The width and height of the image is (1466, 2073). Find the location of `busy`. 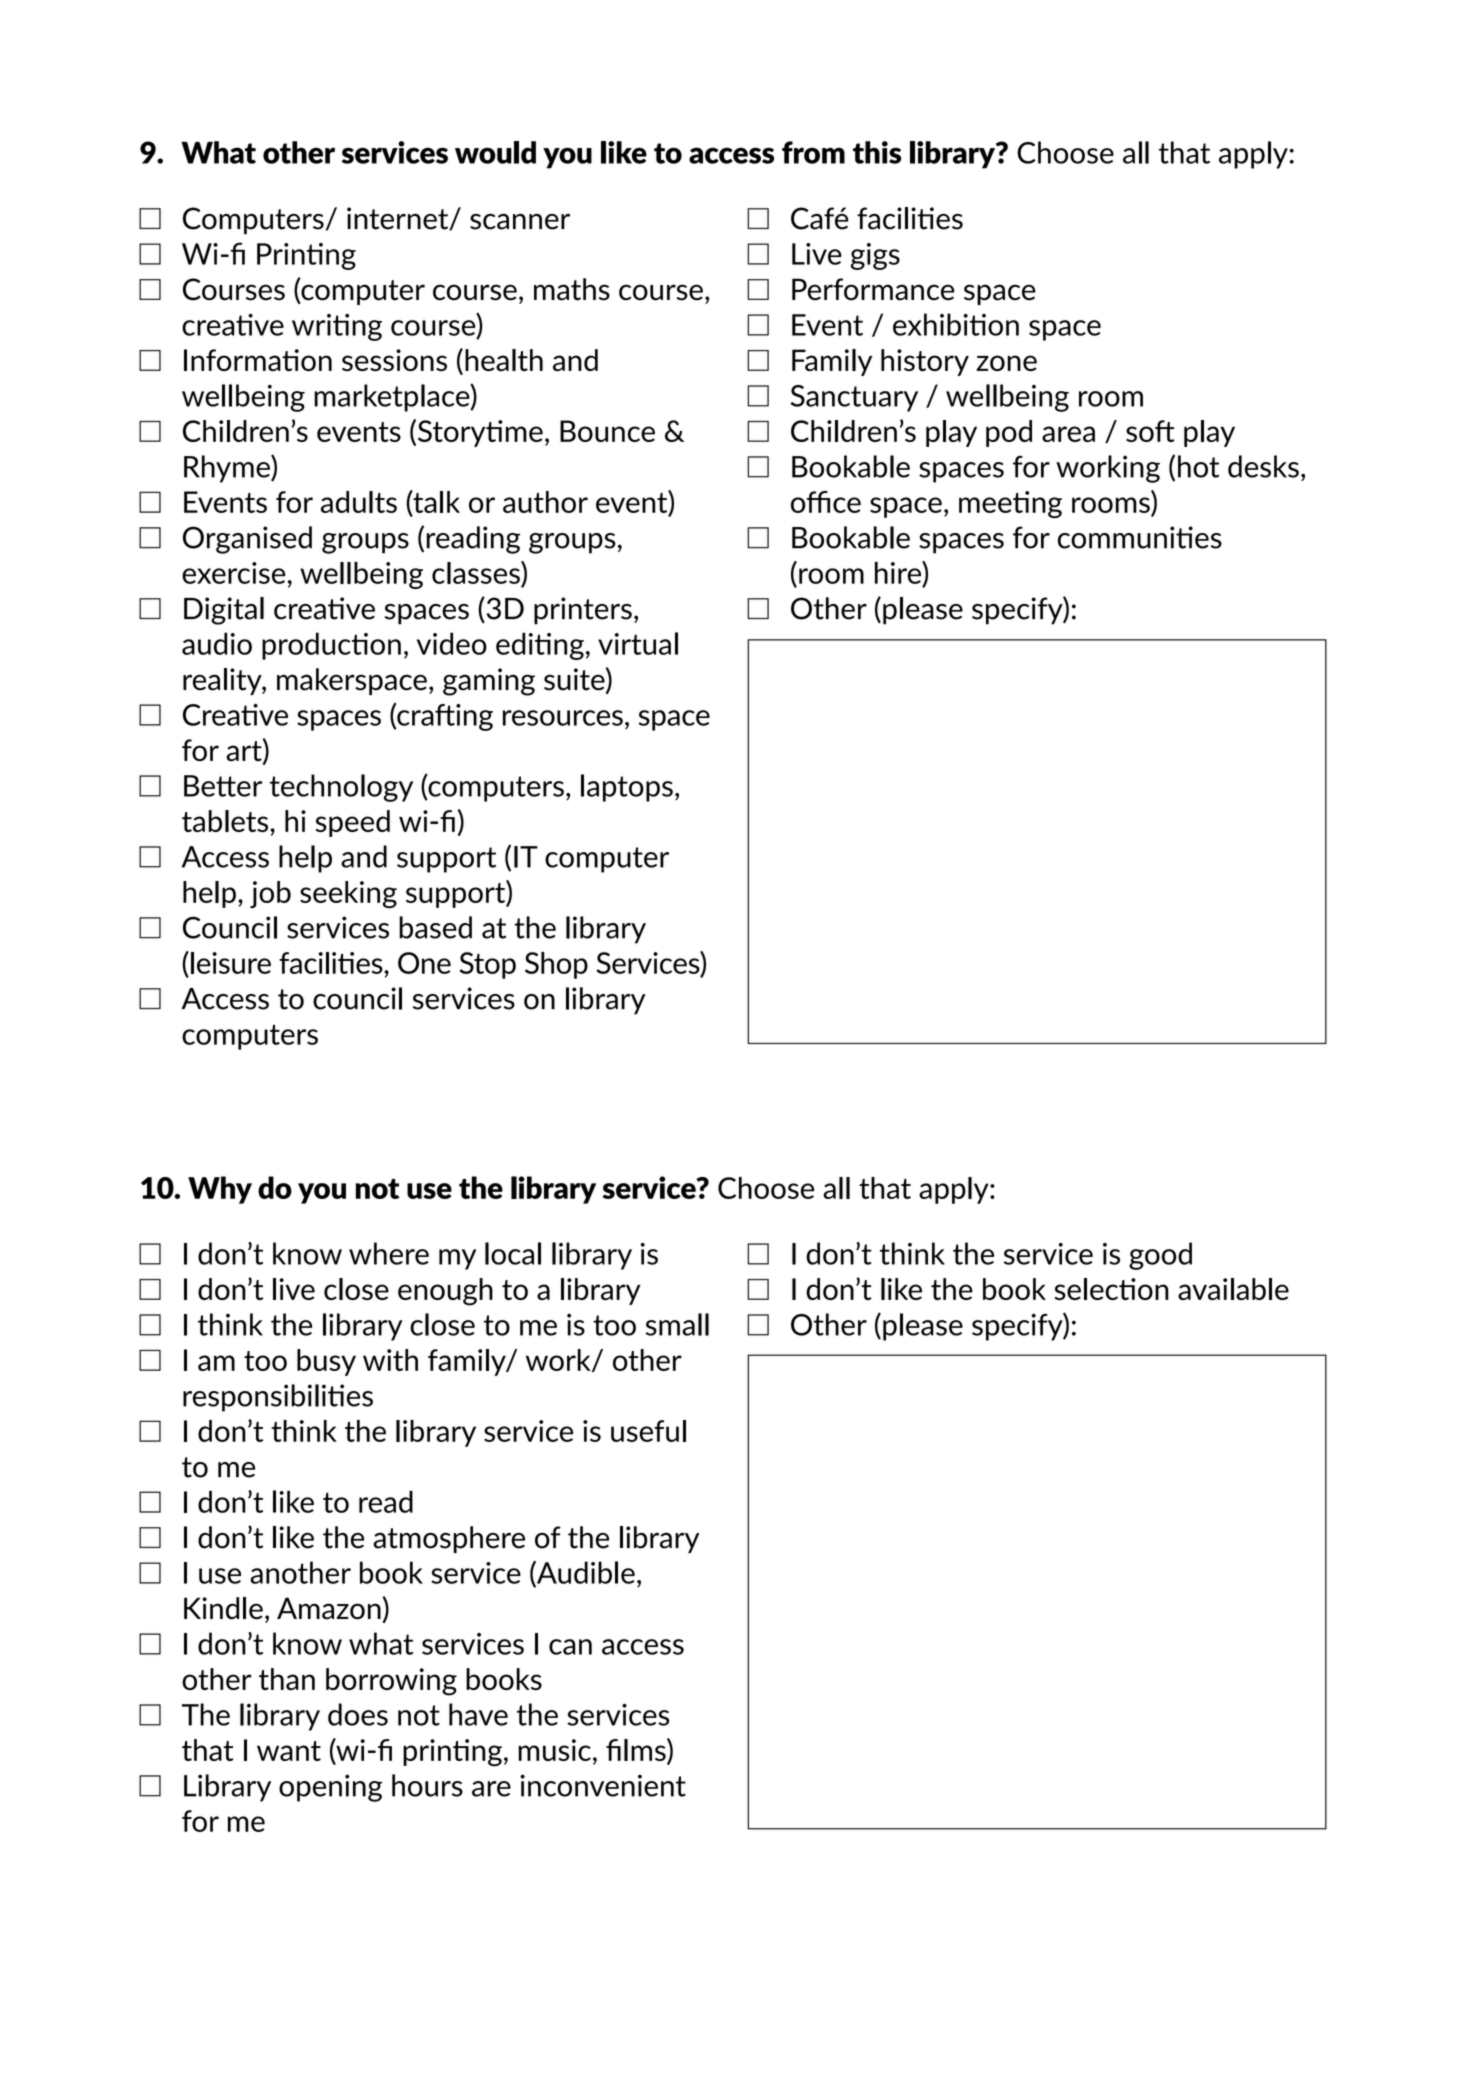

busy is located at coordinates (326, 1362).
